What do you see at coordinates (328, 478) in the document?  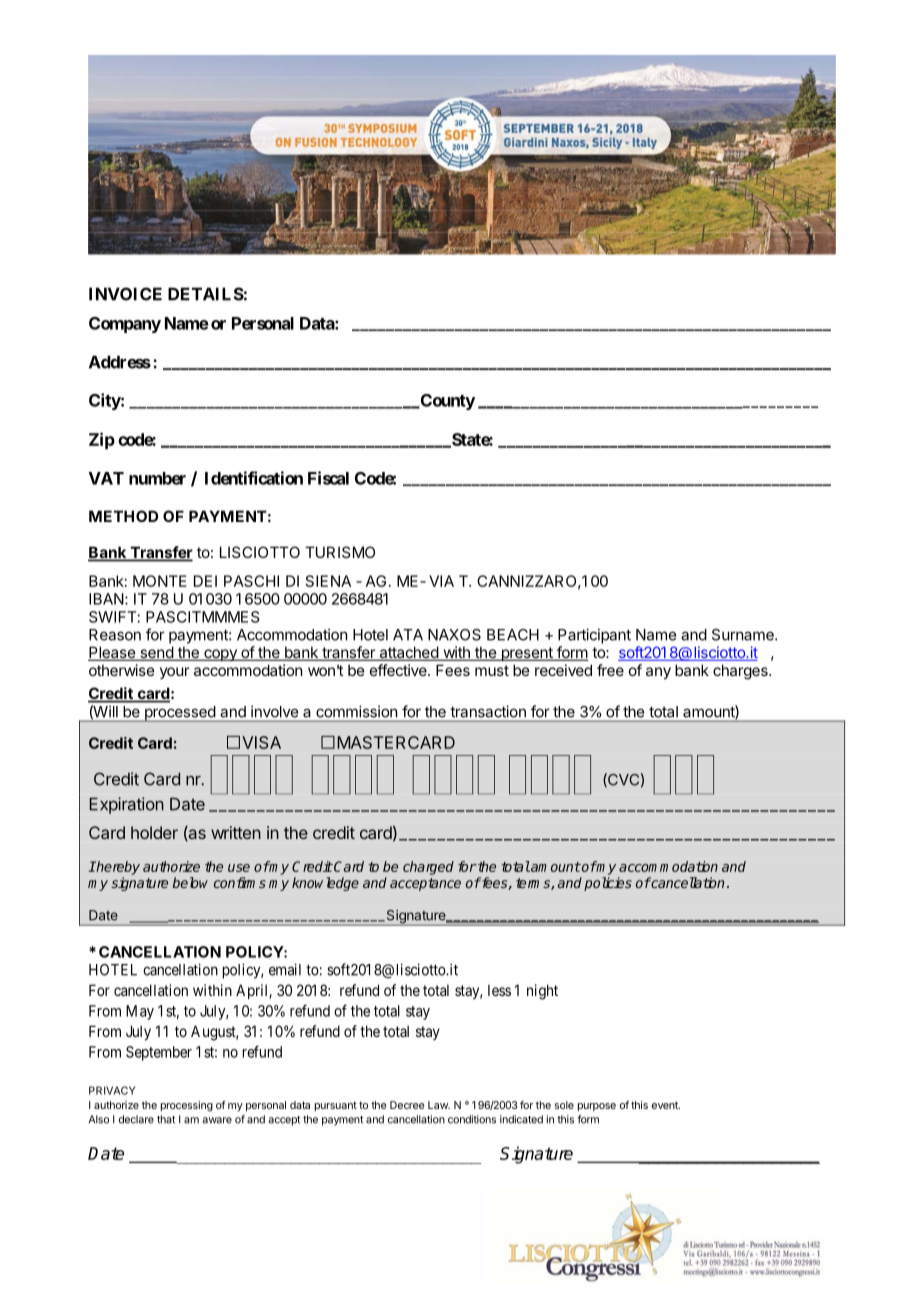 I see `Fiscal` at bounding box center [328, 478].
